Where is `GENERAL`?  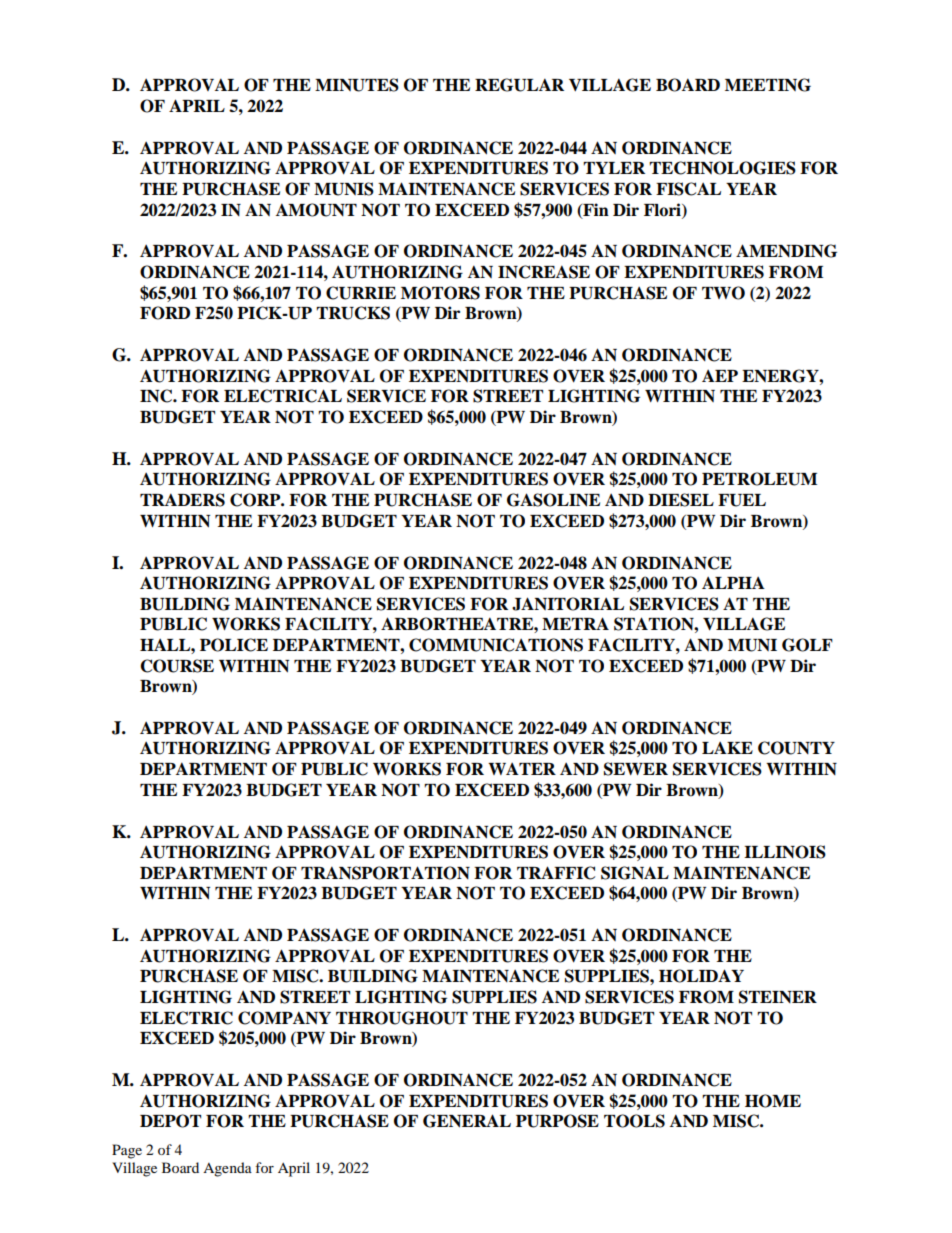
GENERAL is located at coordinates (467, 1121).
